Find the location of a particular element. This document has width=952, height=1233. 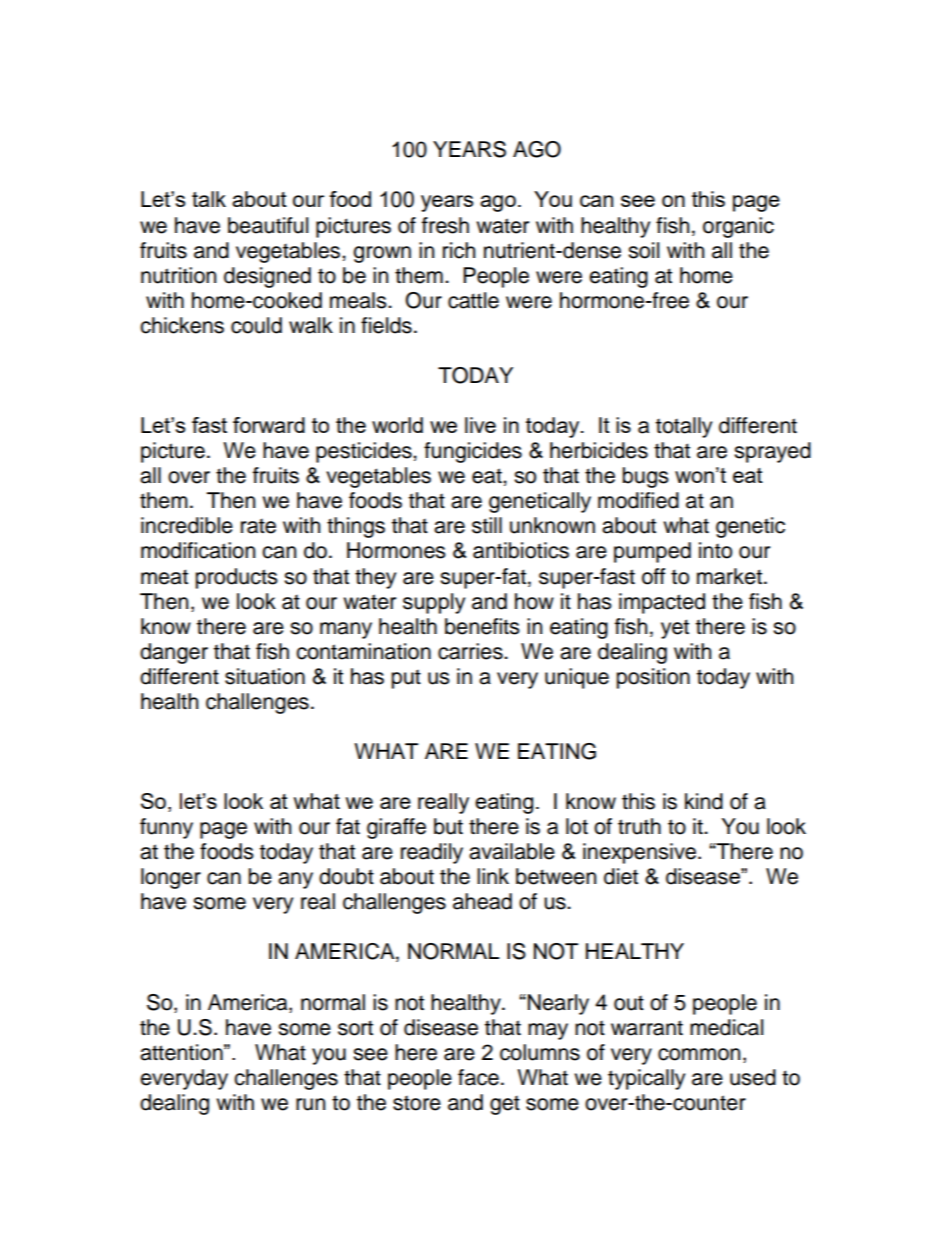

run is located at coordinates (310, 1104).
